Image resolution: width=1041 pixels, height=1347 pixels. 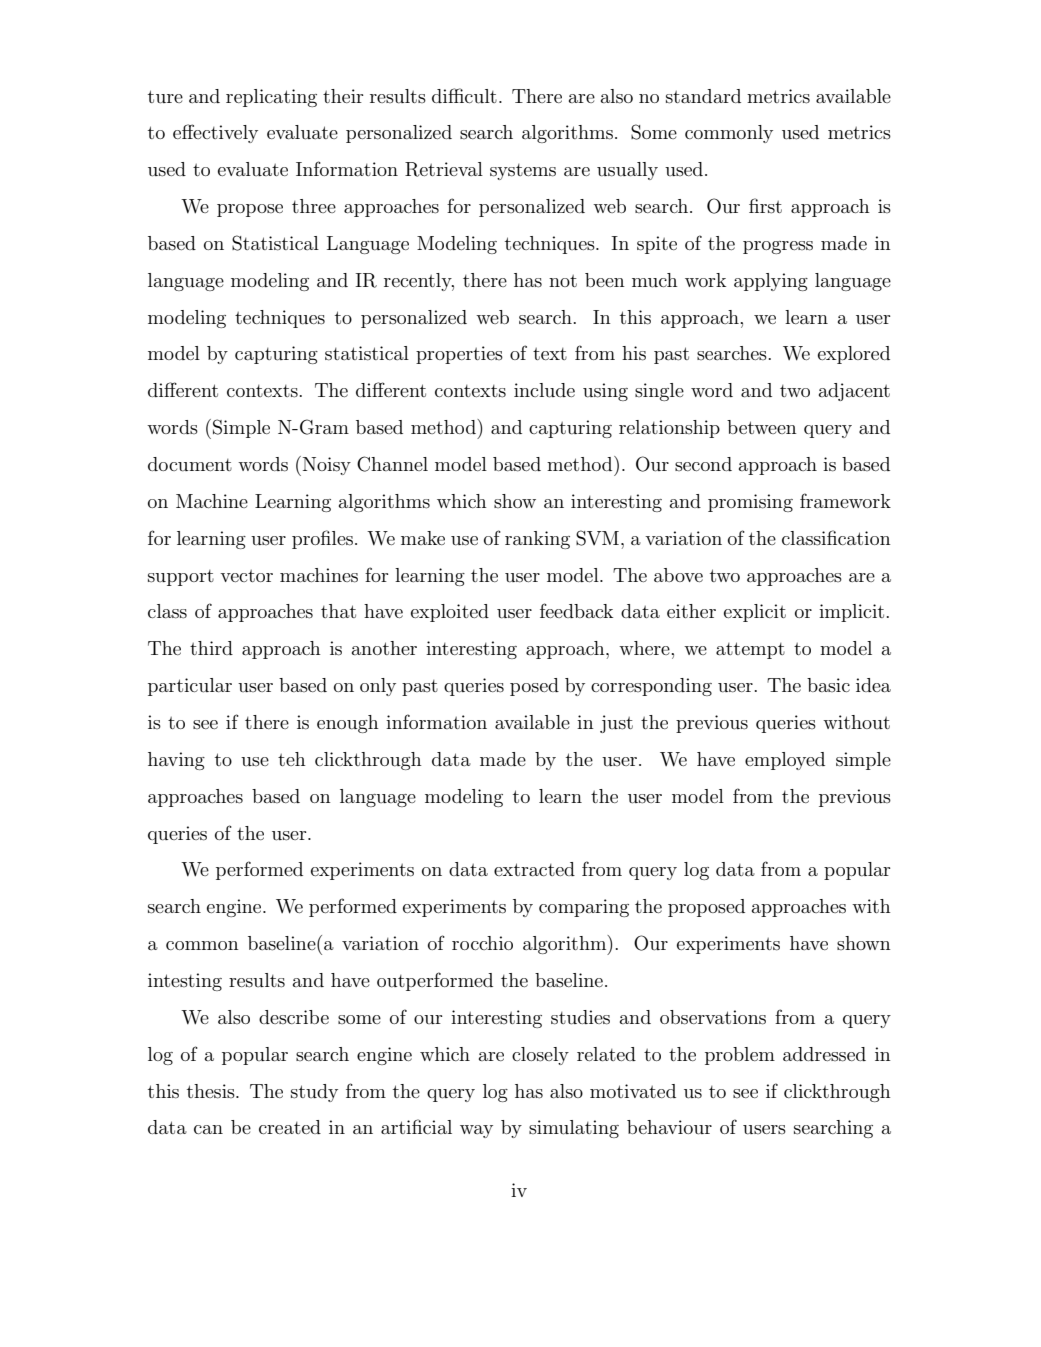 I want to click on between, so click(x=762, y=427).
